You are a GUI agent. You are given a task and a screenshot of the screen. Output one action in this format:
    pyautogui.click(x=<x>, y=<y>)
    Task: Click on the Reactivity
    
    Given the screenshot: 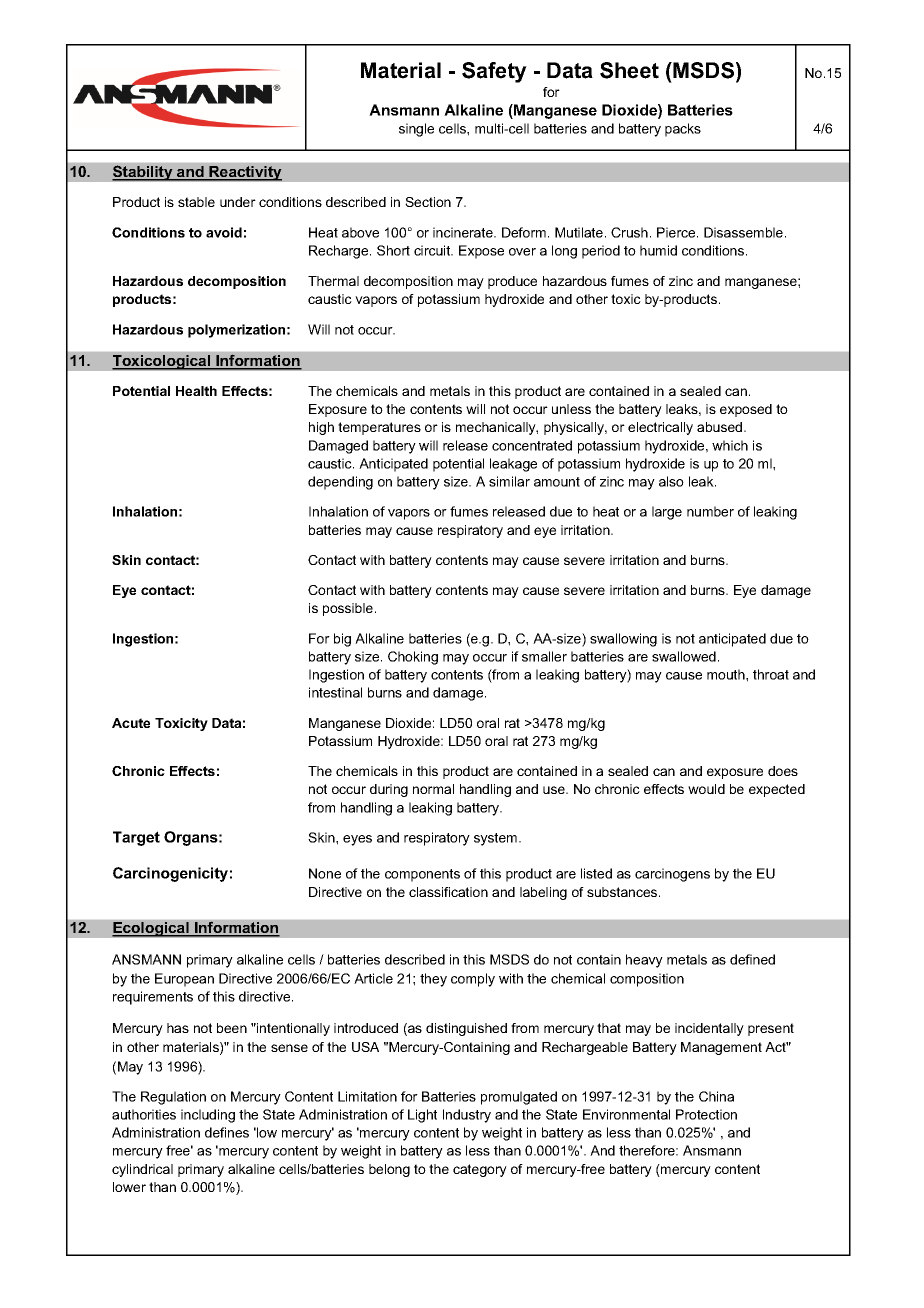 What is the action you would take?
    pyautogui.click(x=244, y=173)
